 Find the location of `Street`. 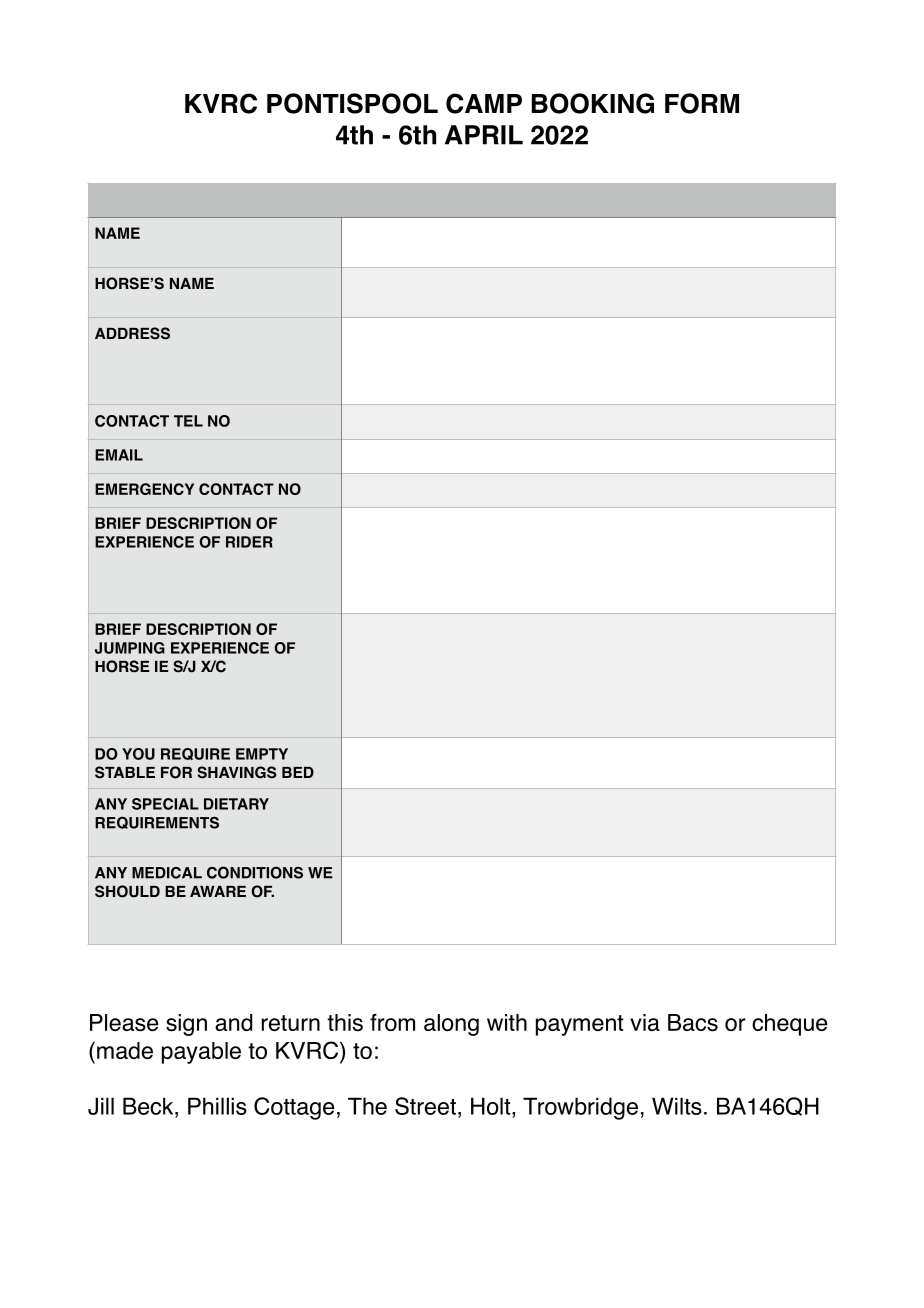

Street is located at coordinates (425, 1106).
